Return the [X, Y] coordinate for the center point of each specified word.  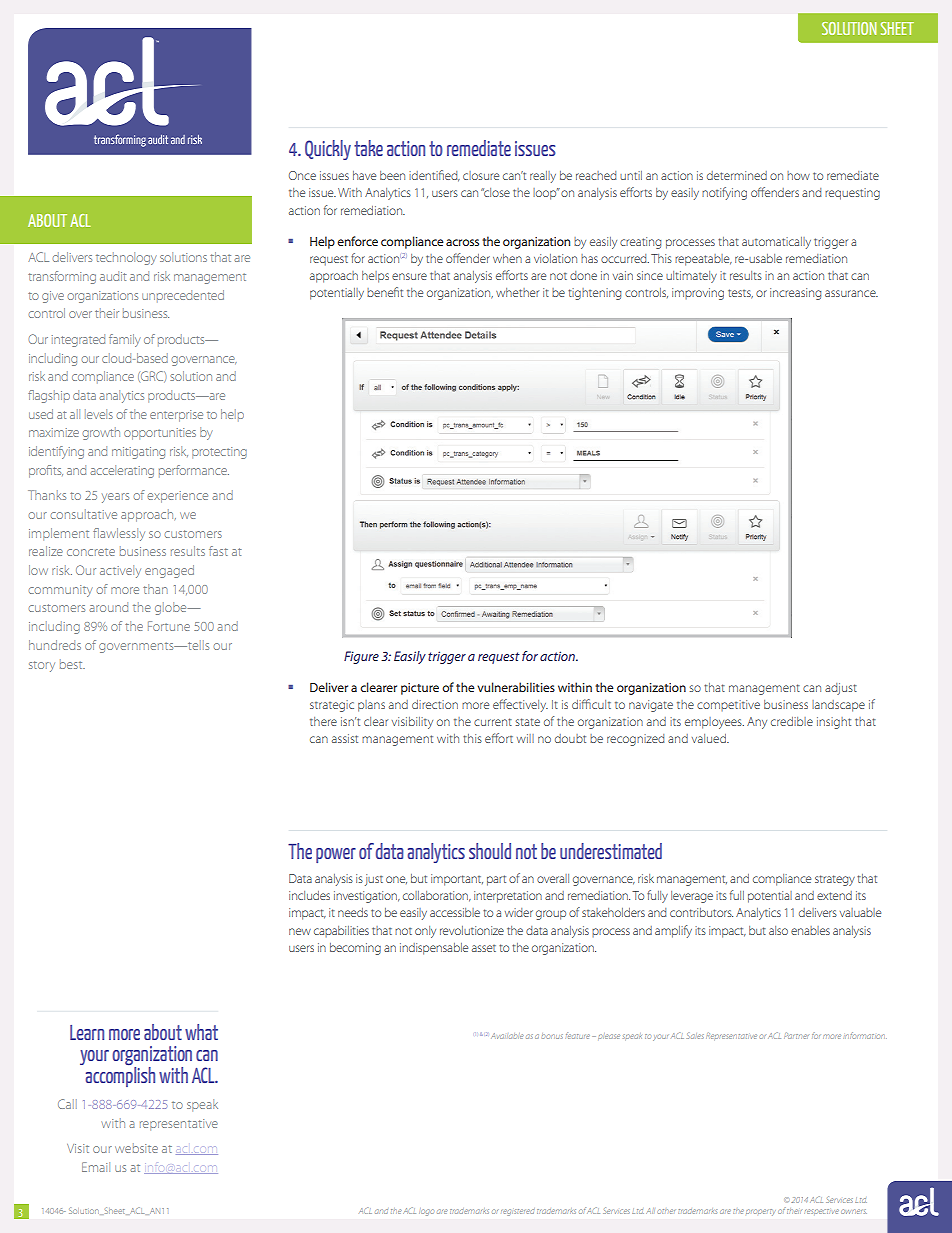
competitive [728, 705]
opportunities [160, 434]
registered [517, 1211]
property [760, 1211]
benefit [385, 292]
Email [96, 1167]
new [300, 931]
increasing [795, 294]
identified [434, 176]
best [72, 664]
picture [420, 689]
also [778, 930]
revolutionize [472, 930]
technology [126, 258]
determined [737, 175]
